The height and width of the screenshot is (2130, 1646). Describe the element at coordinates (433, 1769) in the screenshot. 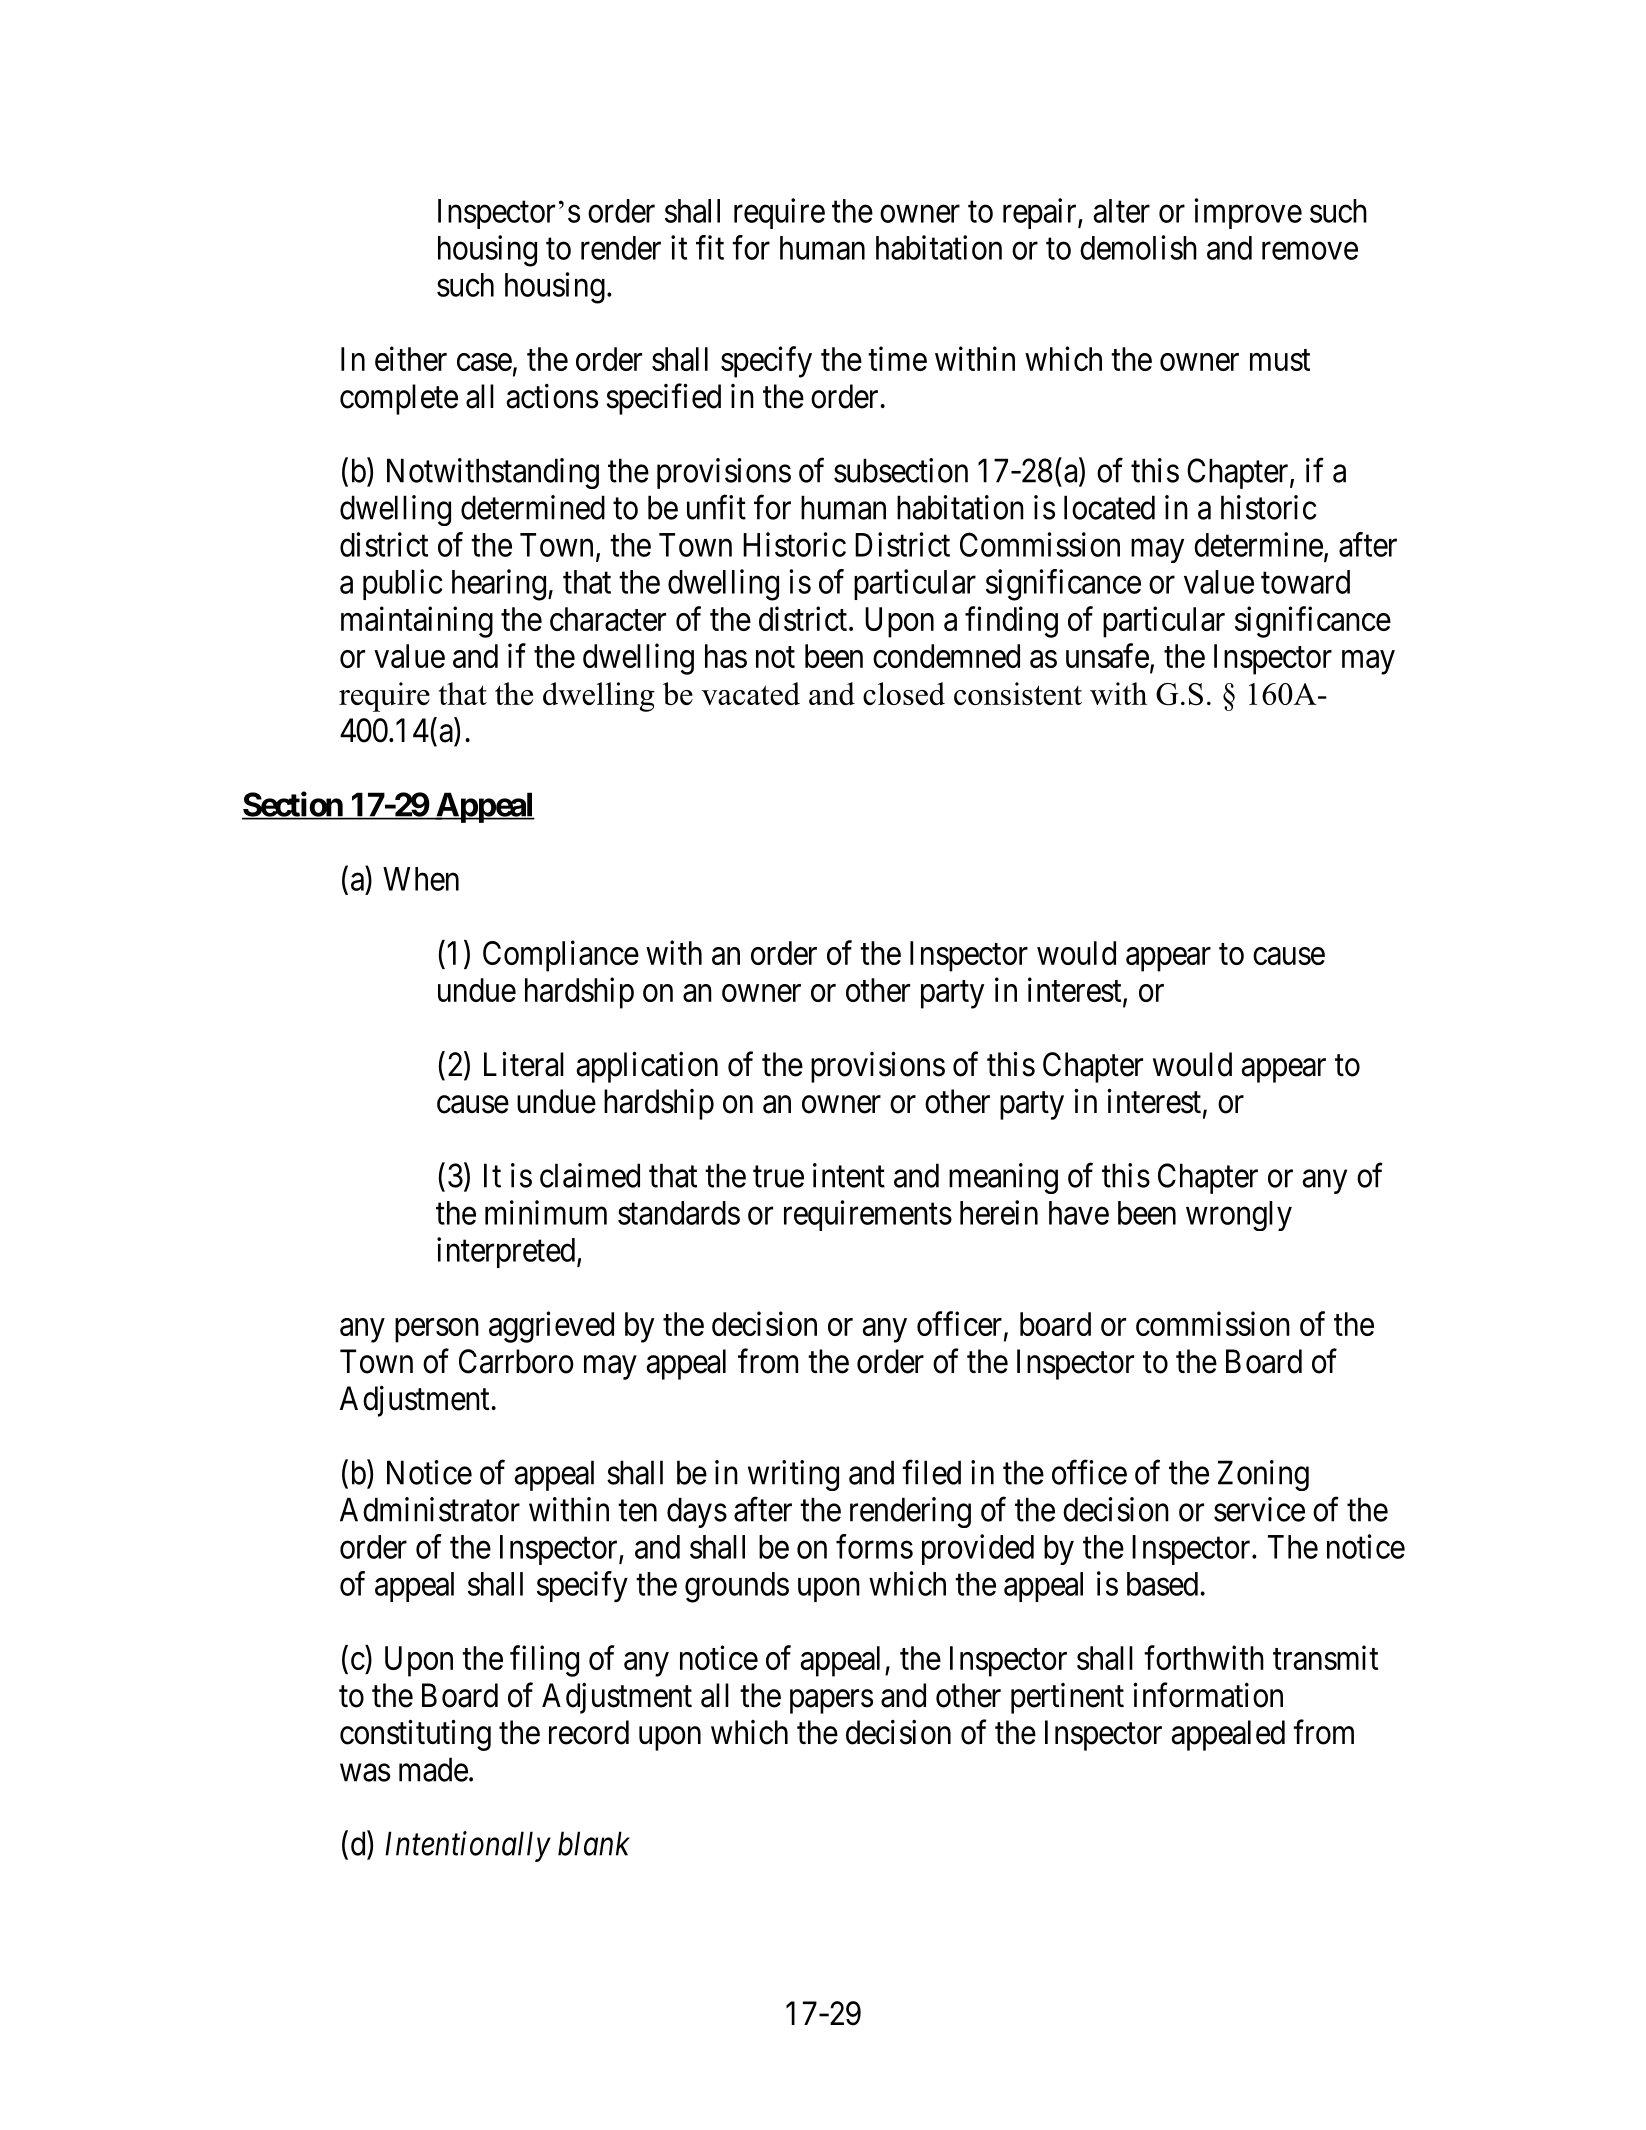

I see `made` at that location.
